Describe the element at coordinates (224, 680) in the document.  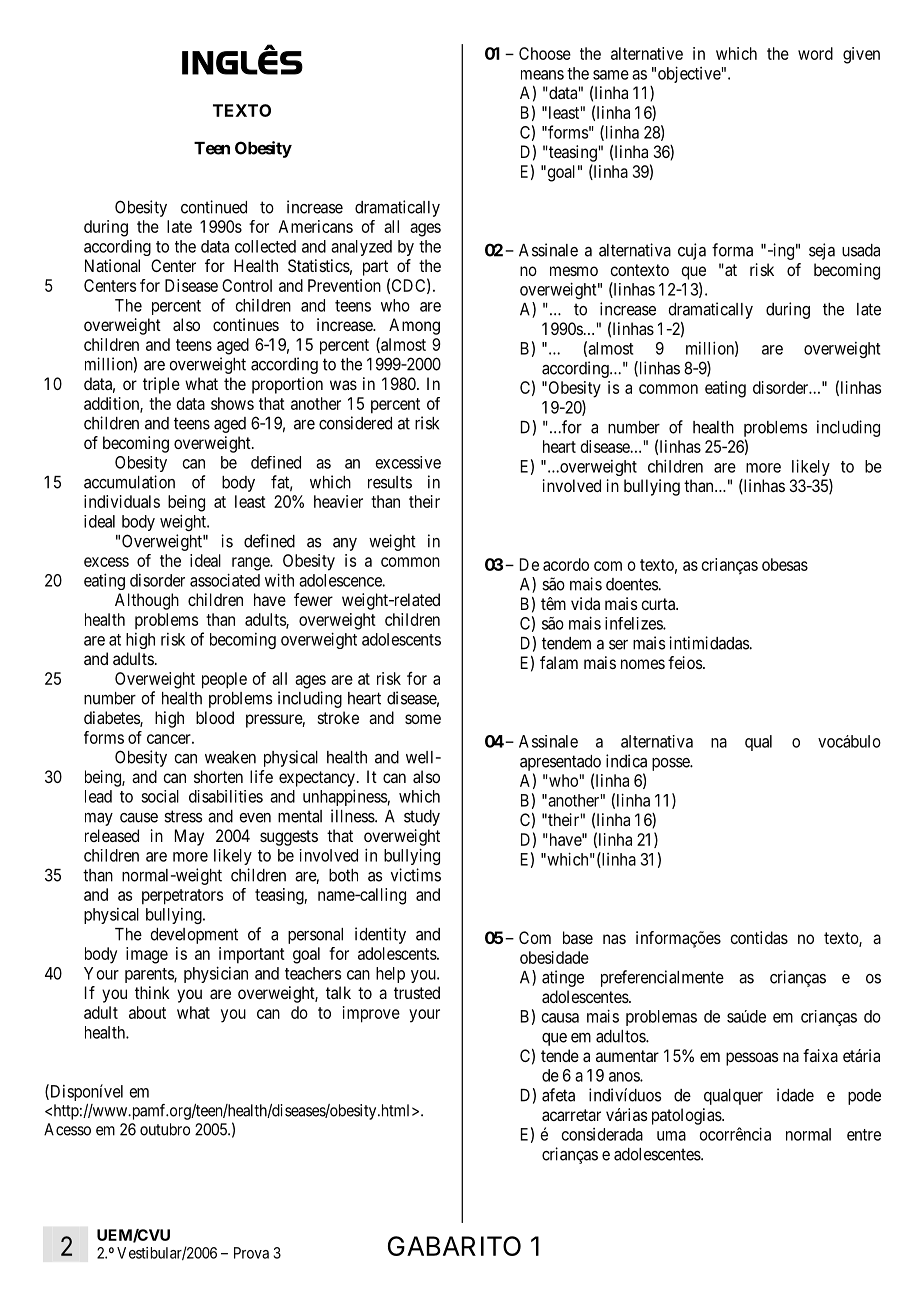
I see `people` at that location.
